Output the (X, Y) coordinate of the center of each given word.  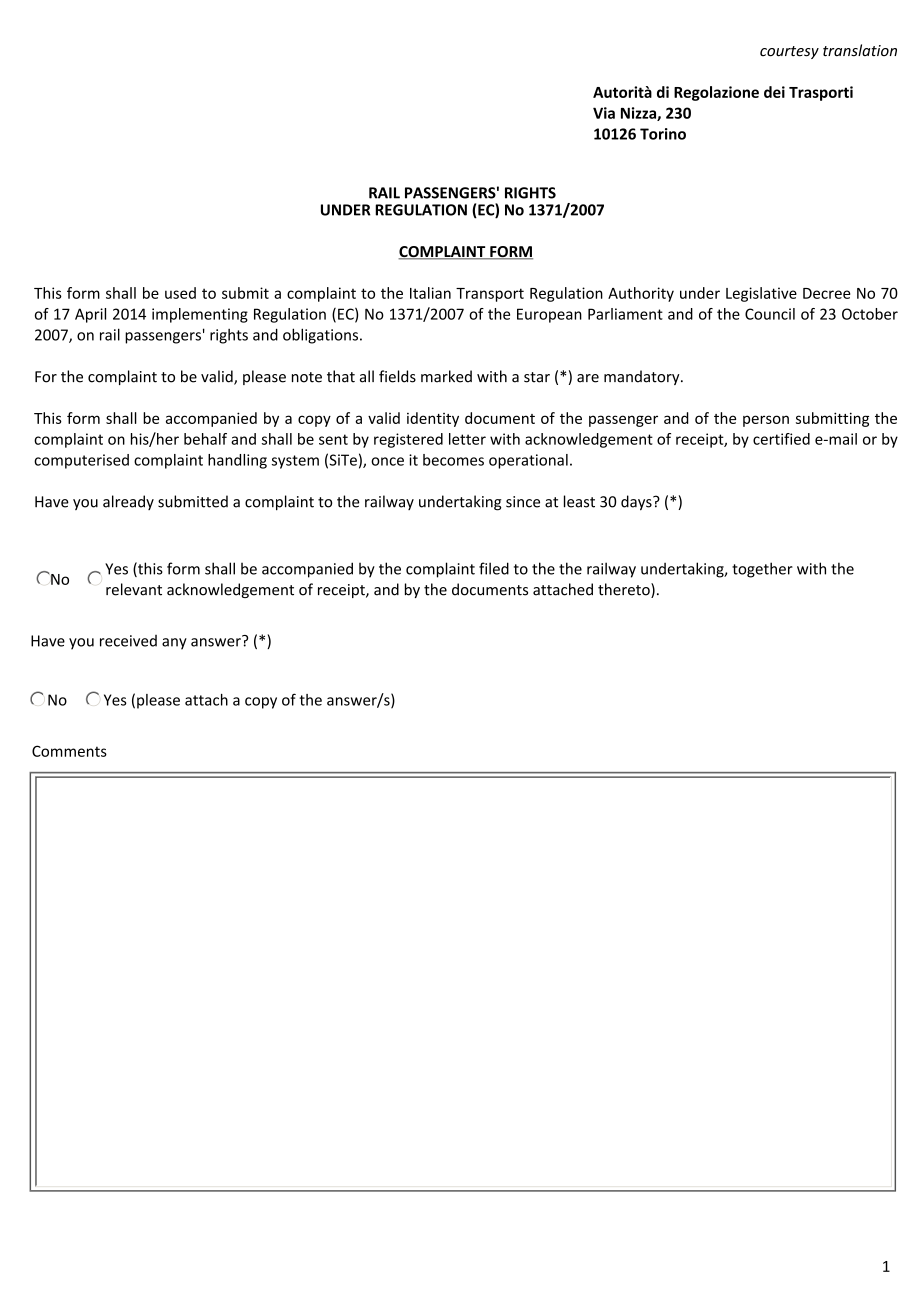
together (762, 570)
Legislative (761, 294)
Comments (69, 751)
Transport (490, 295)
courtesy (789, 52)
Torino (663, 134)
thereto (625, 590)
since (523, 502)
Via (604, 113)
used (180, 293)
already (128, 502)
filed (494, 568)
